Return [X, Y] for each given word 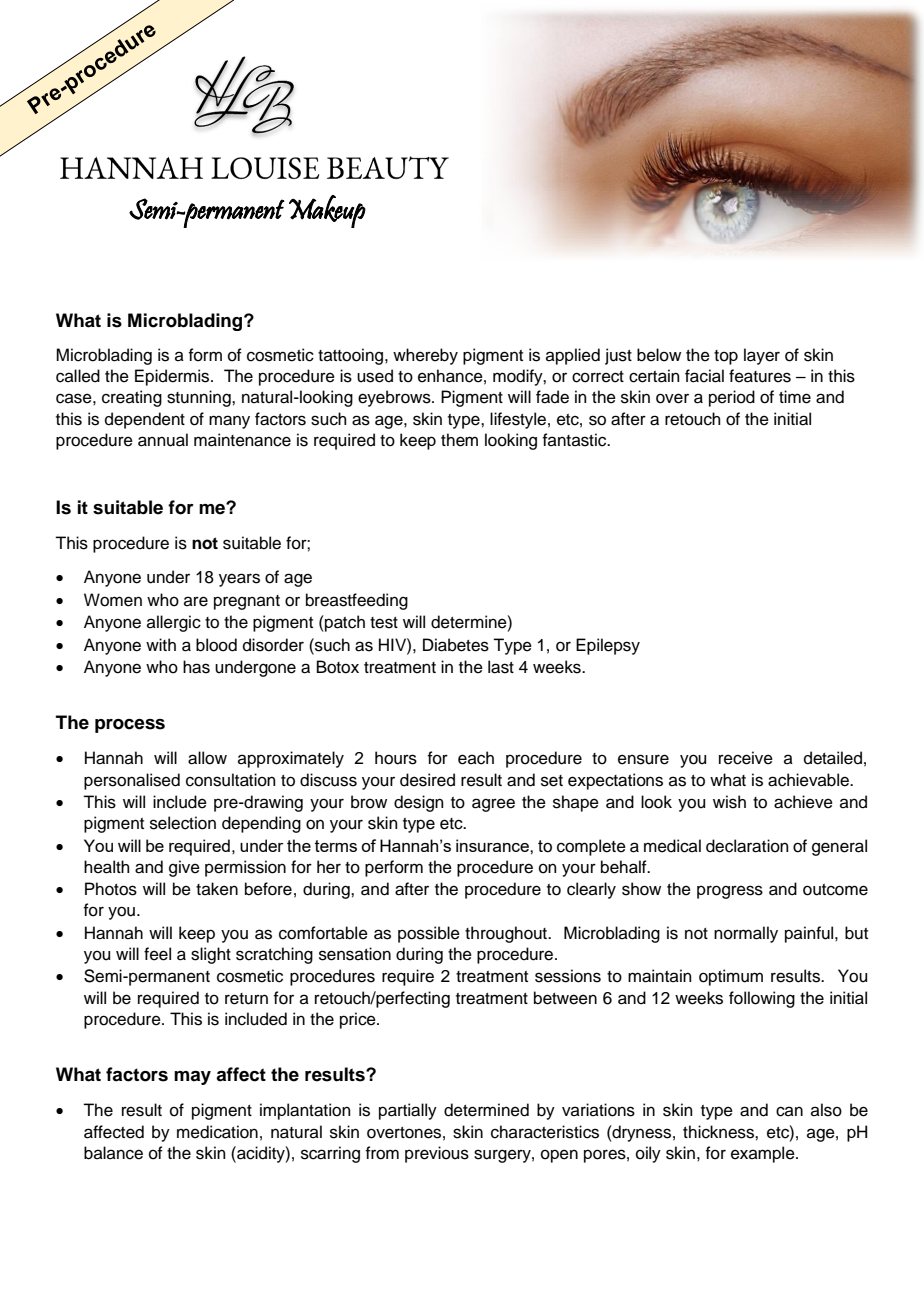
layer [762, 356]
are [196, 601]
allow [207, 758]
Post [81, 165]
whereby [425, 356]
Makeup [327, 211]
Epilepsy [608, 646]
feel [157, 954]
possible [429, 934]
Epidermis [173, 377]
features [760, 376]
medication [217, 1132]
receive [746, 758]
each [476, 758]
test [384, 623]
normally [746, 934]
